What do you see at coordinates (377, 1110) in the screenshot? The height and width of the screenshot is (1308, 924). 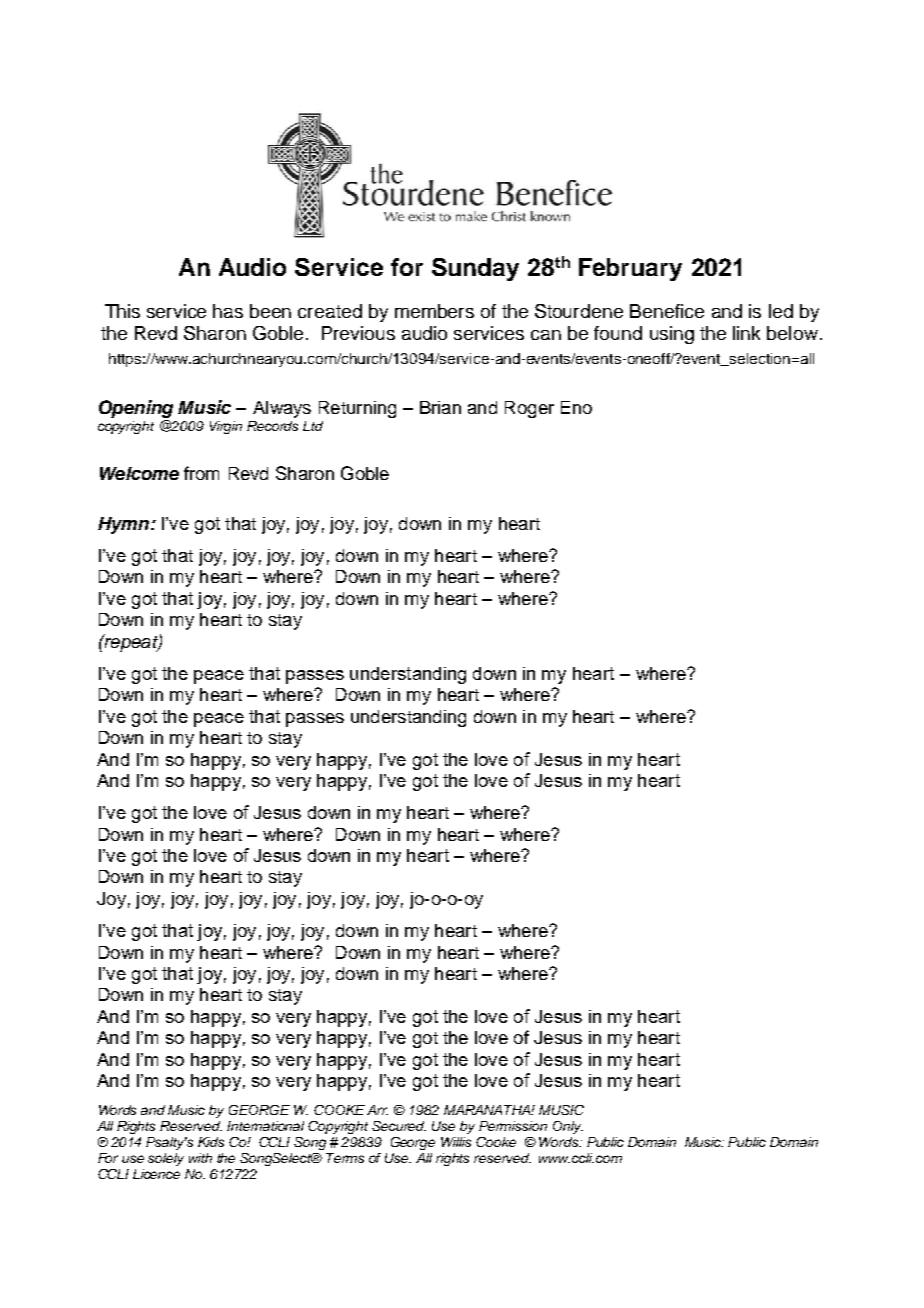 I see `Arr` at bounding box center [377, 1110].
